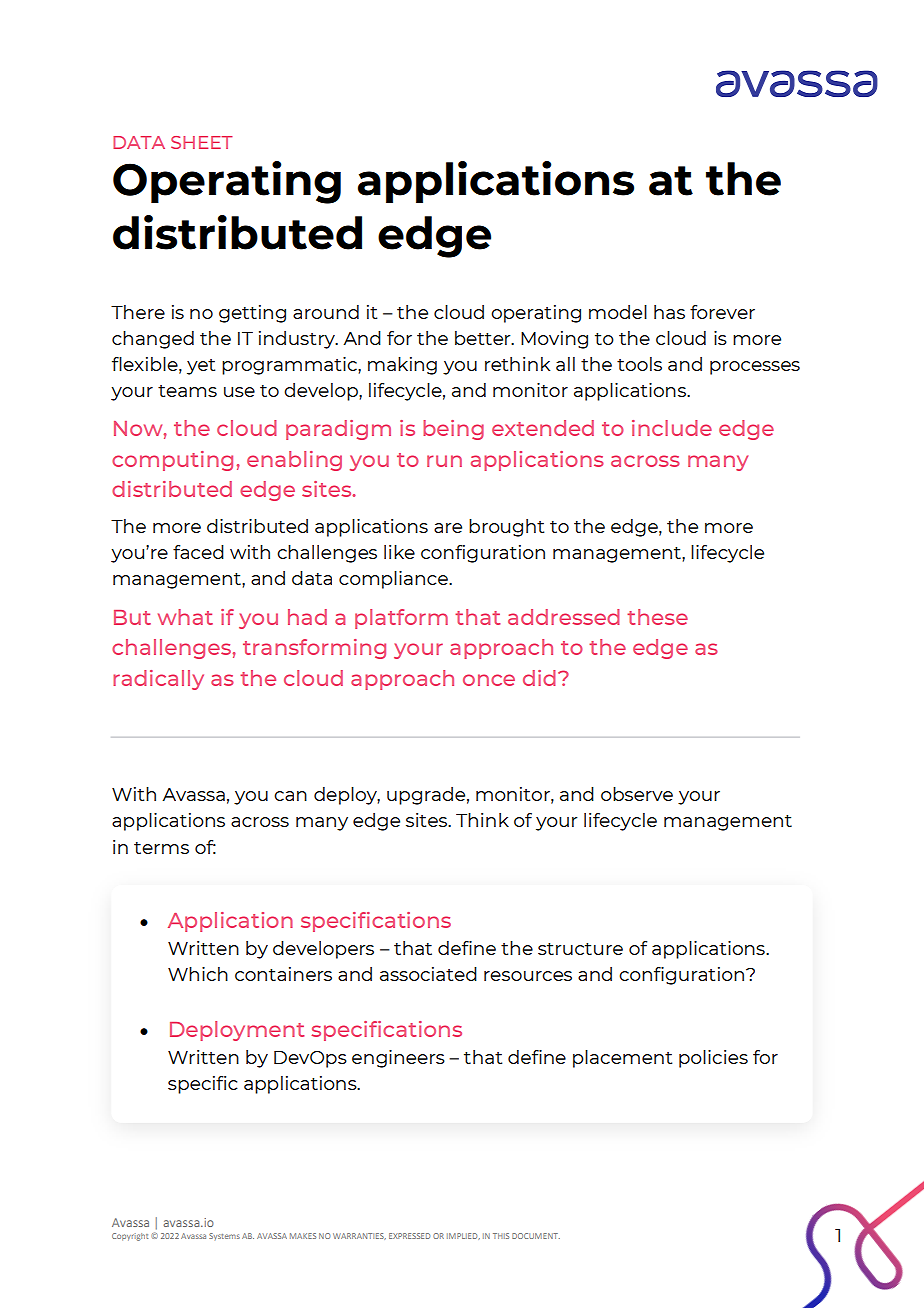 This document has height=1308, width=924. Describe the element at coordinates (202, 142) in the document. I see `SHEET` at that location.
